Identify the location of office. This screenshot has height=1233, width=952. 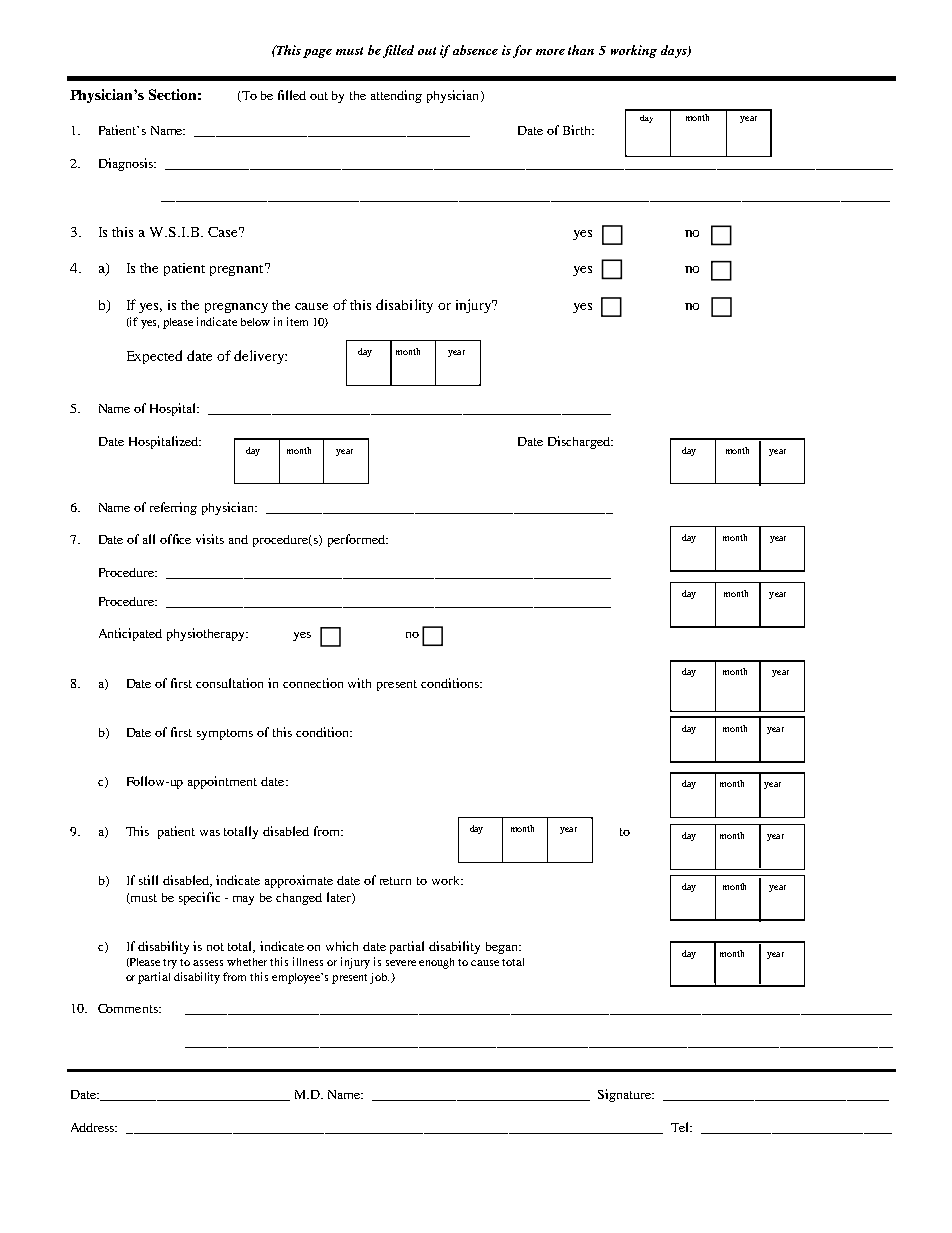
(175, 539).
